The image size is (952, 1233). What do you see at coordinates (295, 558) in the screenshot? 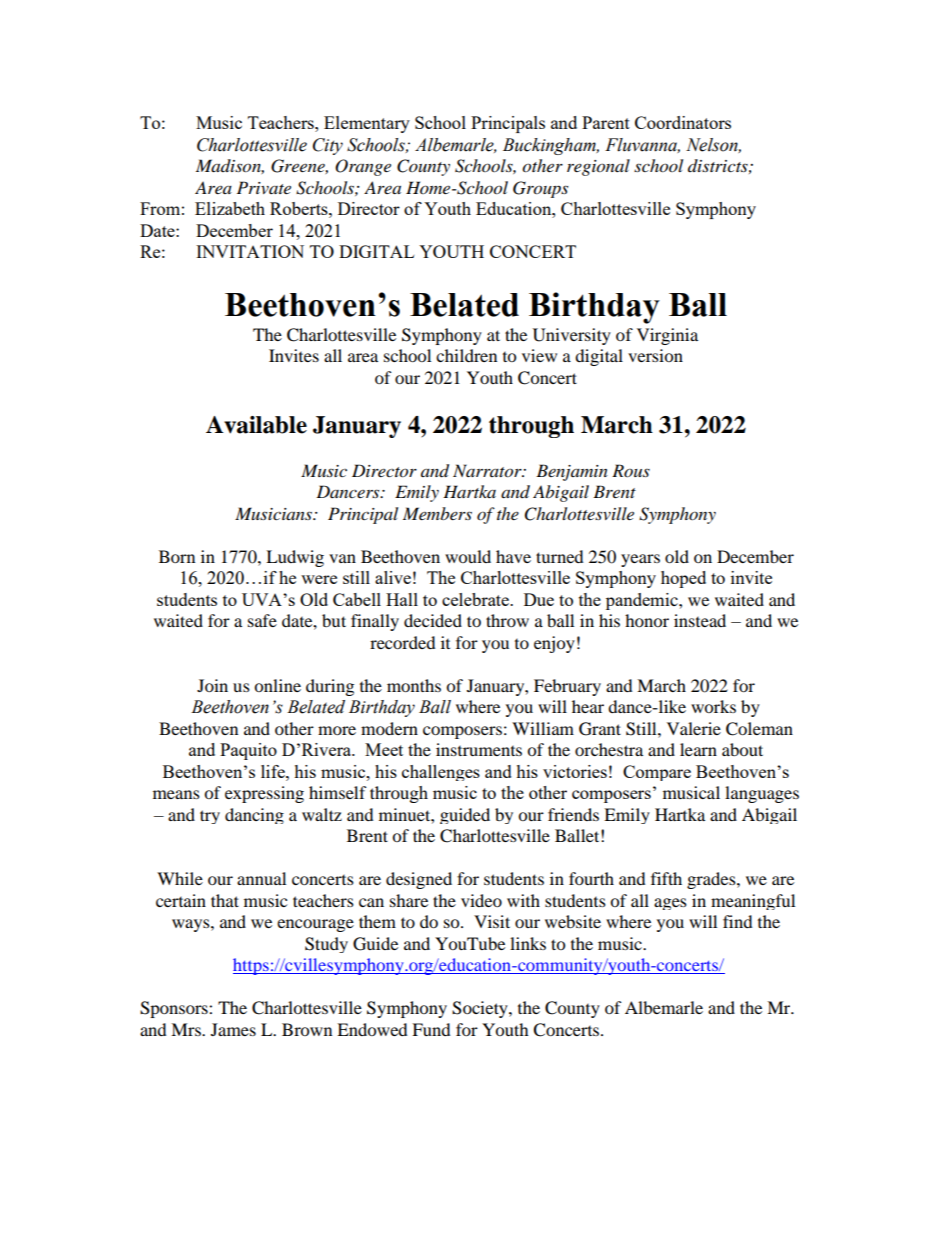
I see `Ludwig` at bounding box center [295, 558].
